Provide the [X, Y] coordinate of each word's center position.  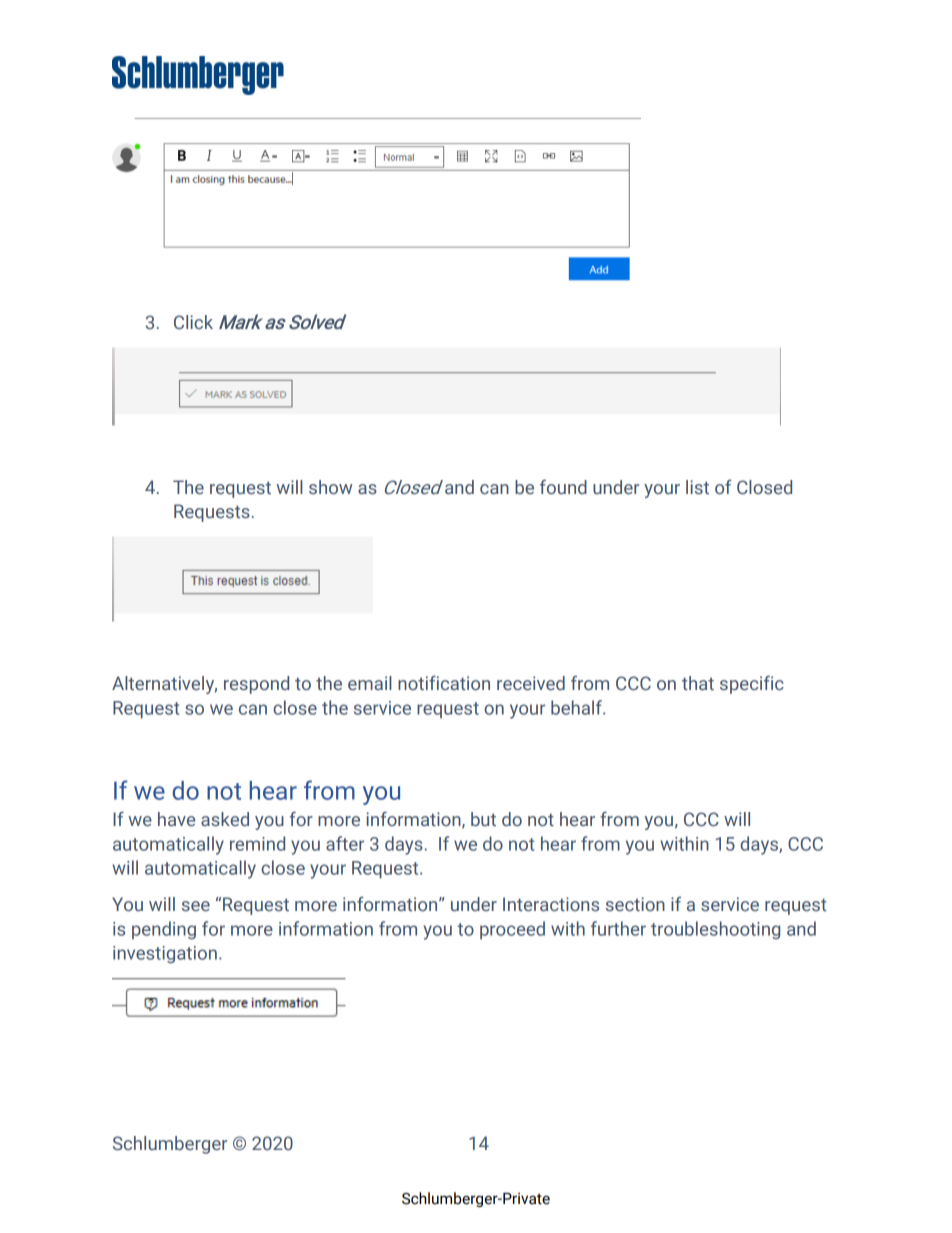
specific [752, 684]
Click [193, 322]
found [563, 487]
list [697, 487]
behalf [577, 707]
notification [444, 683]
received [531, 683]
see [196, 906]
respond [256, 685]
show [330, 487]
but [483, 819]
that [698, 683]
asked [225, 819]
